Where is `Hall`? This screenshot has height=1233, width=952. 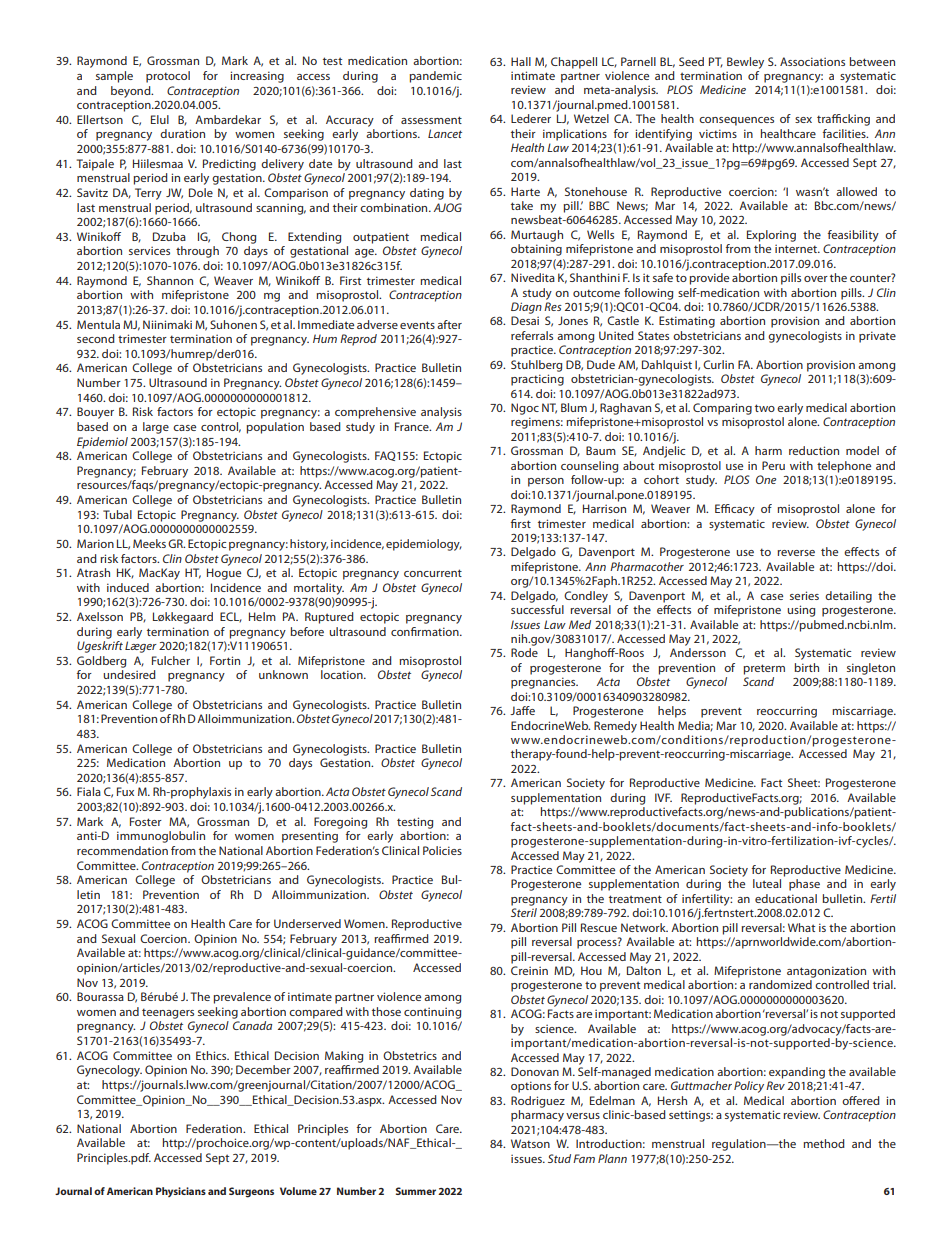 Hall is located at coordinates (521, 61).
